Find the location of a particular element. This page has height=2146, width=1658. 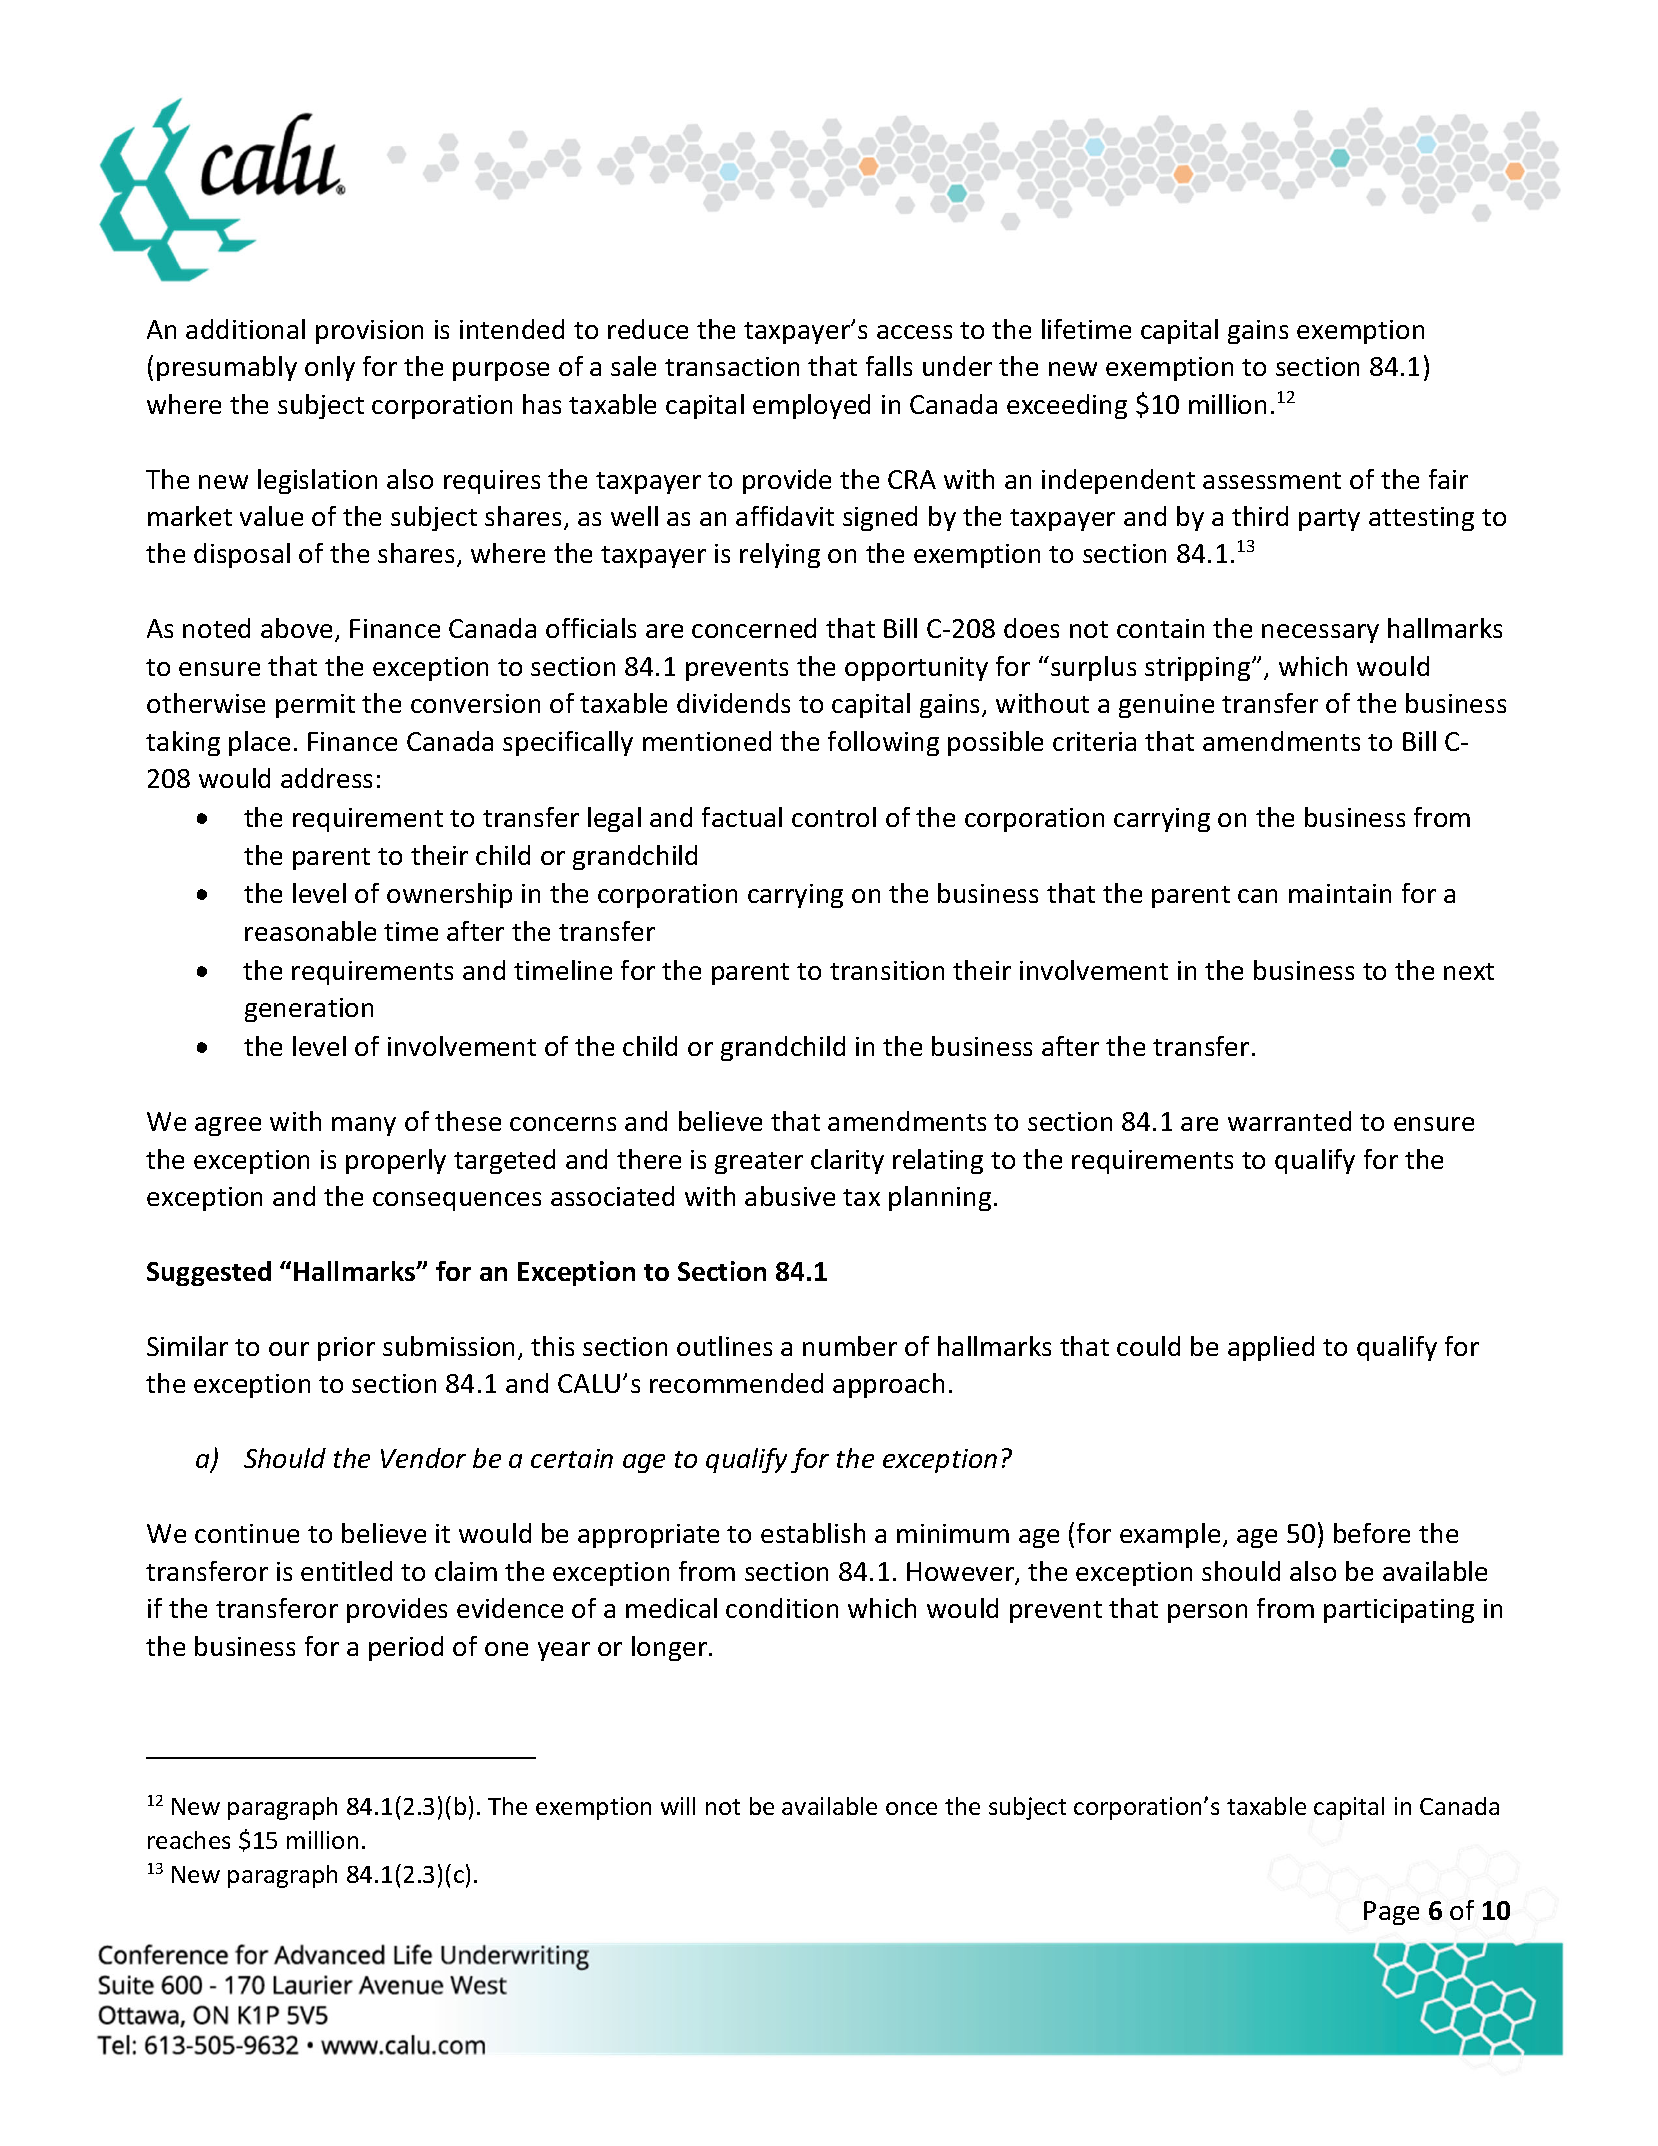

number is located at coordinates (850, 1346).
